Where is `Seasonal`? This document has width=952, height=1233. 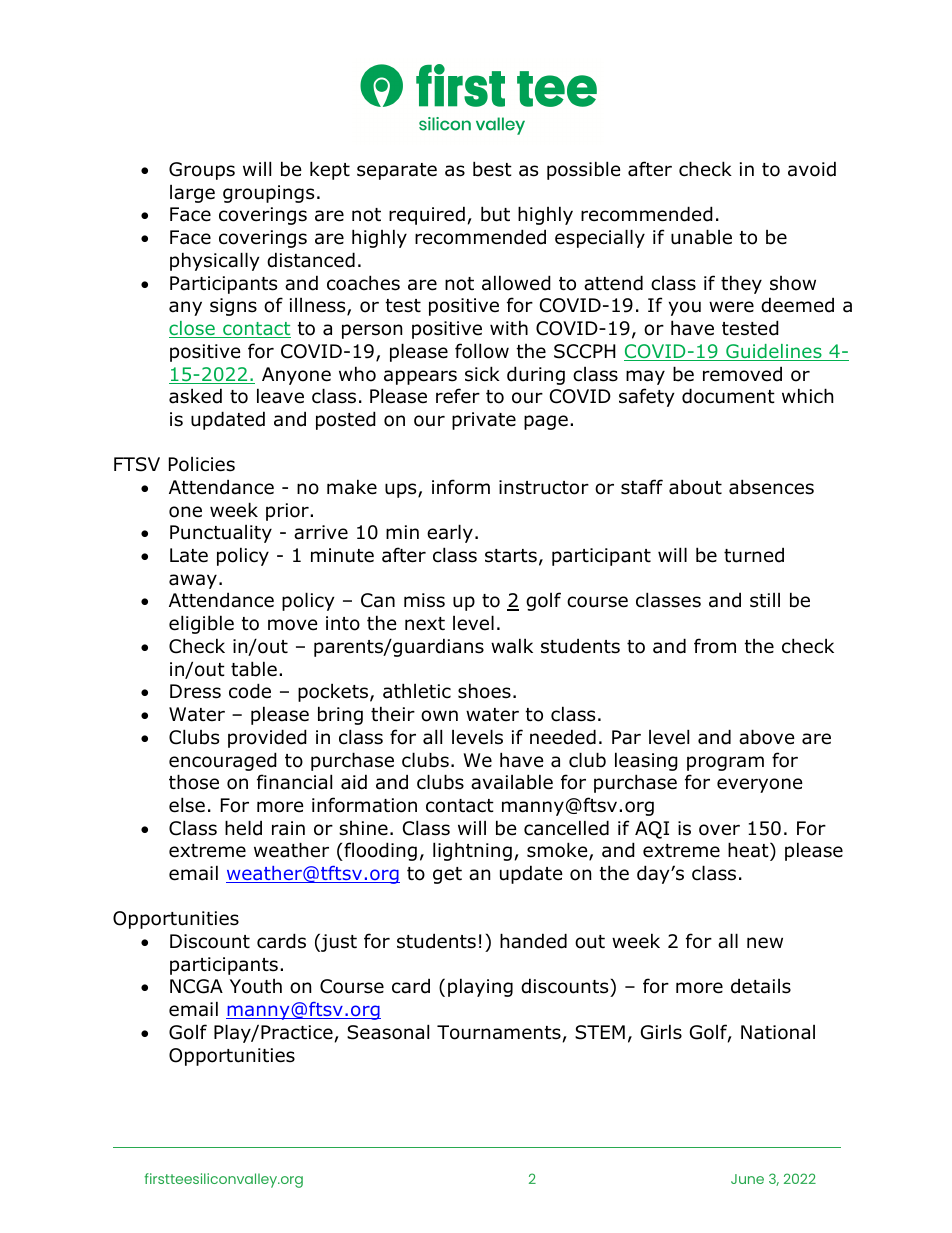 Seasonal is located at coordinates (388, 1032).
